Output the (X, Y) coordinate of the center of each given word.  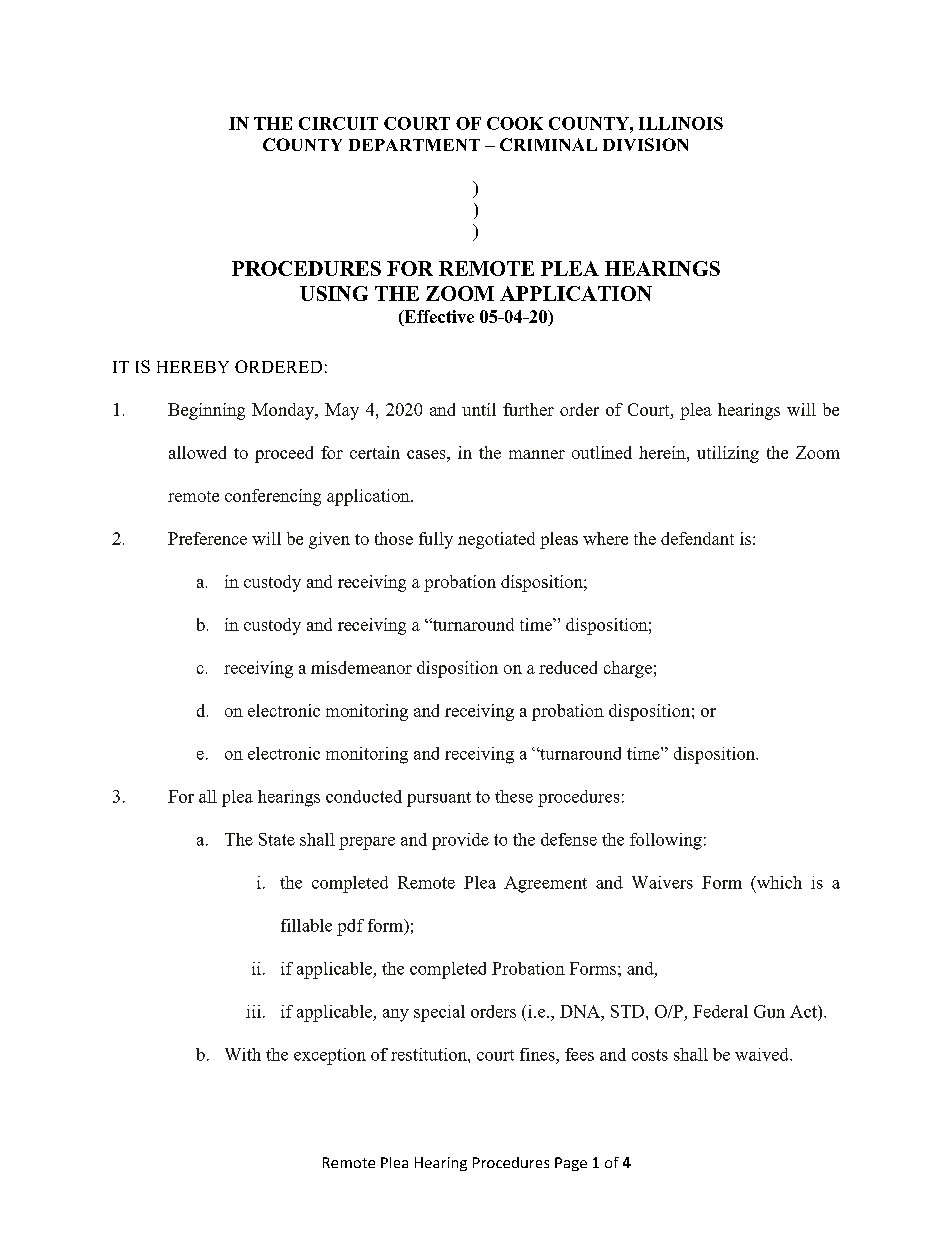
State (277, 839)
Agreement (545, 884)
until (479, 409)
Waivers (662, 882)
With (243, 1054)
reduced (568, 667)
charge (628, 669)
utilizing (728, 454)
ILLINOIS (681, 123)
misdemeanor (361, 667)
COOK (515, 123)
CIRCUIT (338, 123)
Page (571, 1164)
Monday (284, 411)
